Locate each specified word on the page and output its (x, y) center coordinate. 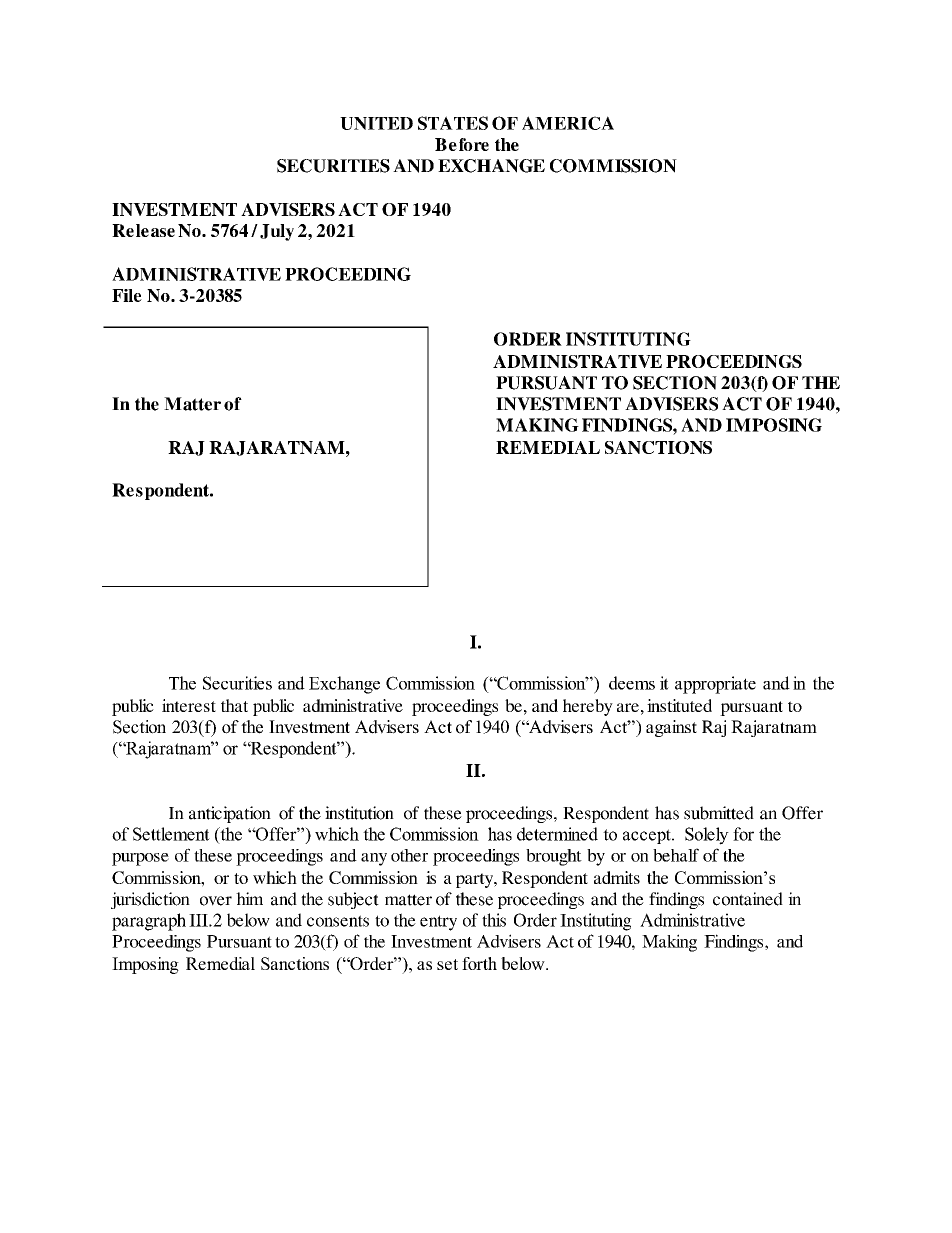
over (216, 901)
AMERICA (568, 123)
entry (438, 923)
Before (462, 144)
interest (189, 705)
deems (632, 683)
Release (143, 230)
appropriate (715, 685)
